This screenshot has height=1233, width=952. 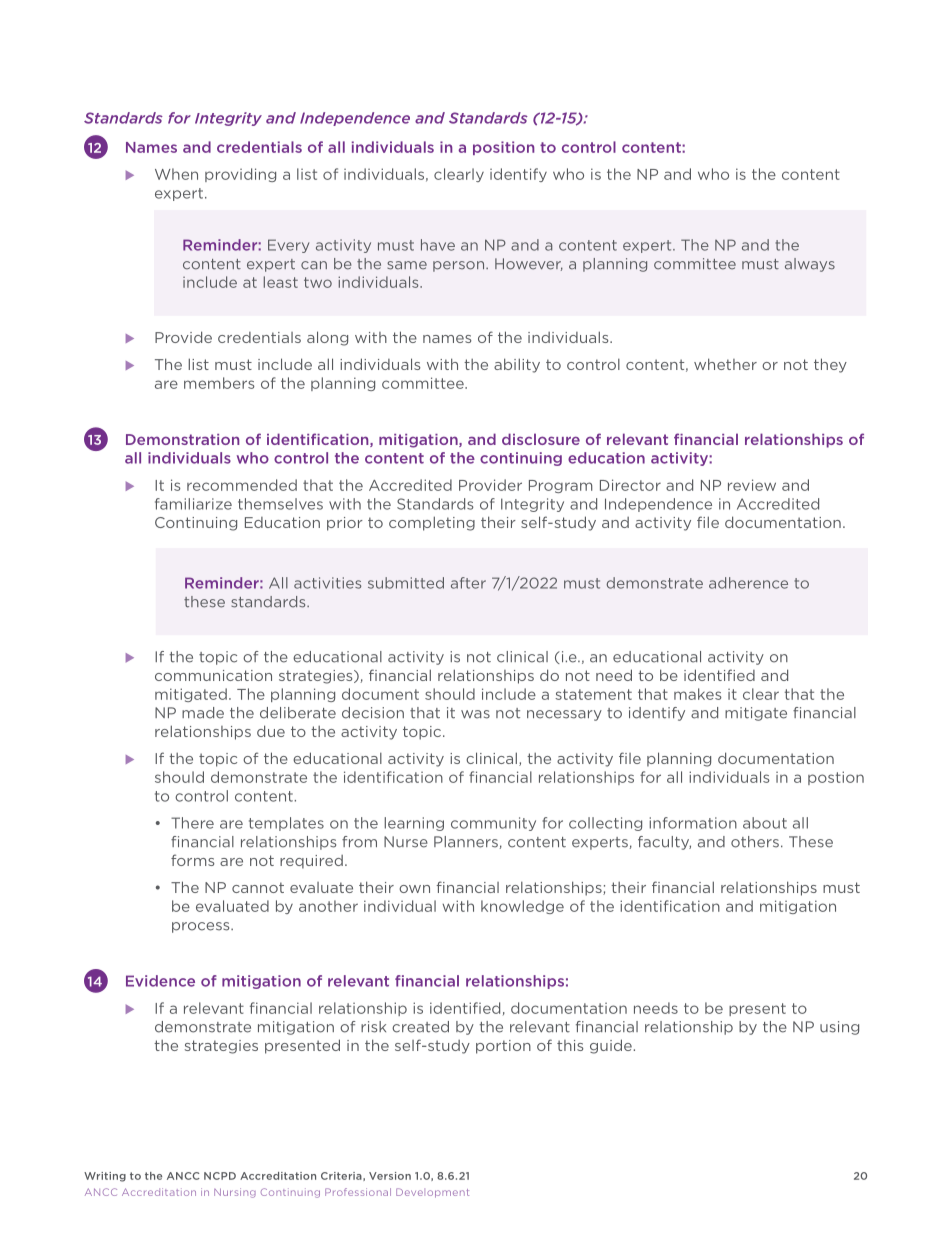 I want to click on disclosure, so click(x=541, y=439).
